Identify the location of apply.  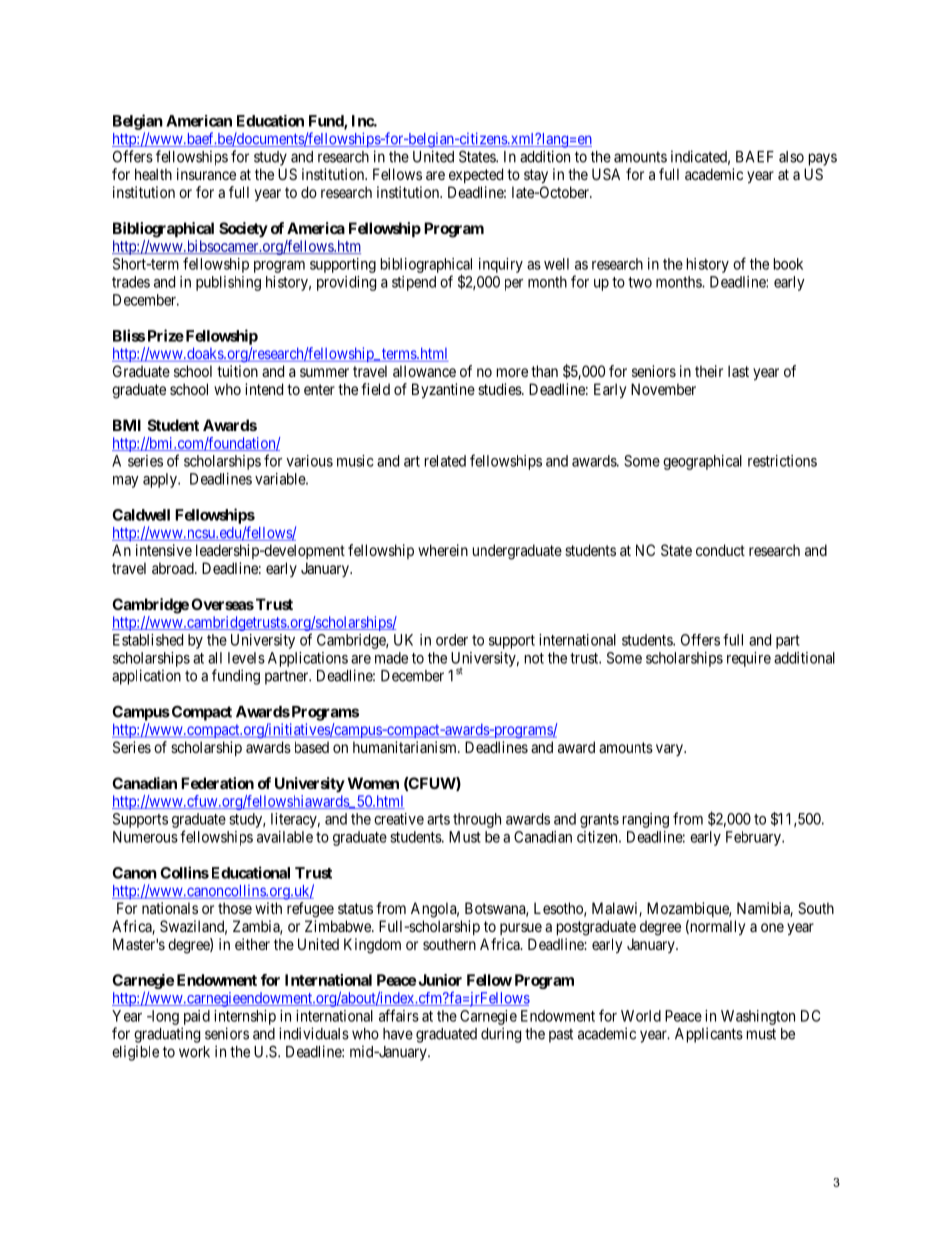
(161, 480).
